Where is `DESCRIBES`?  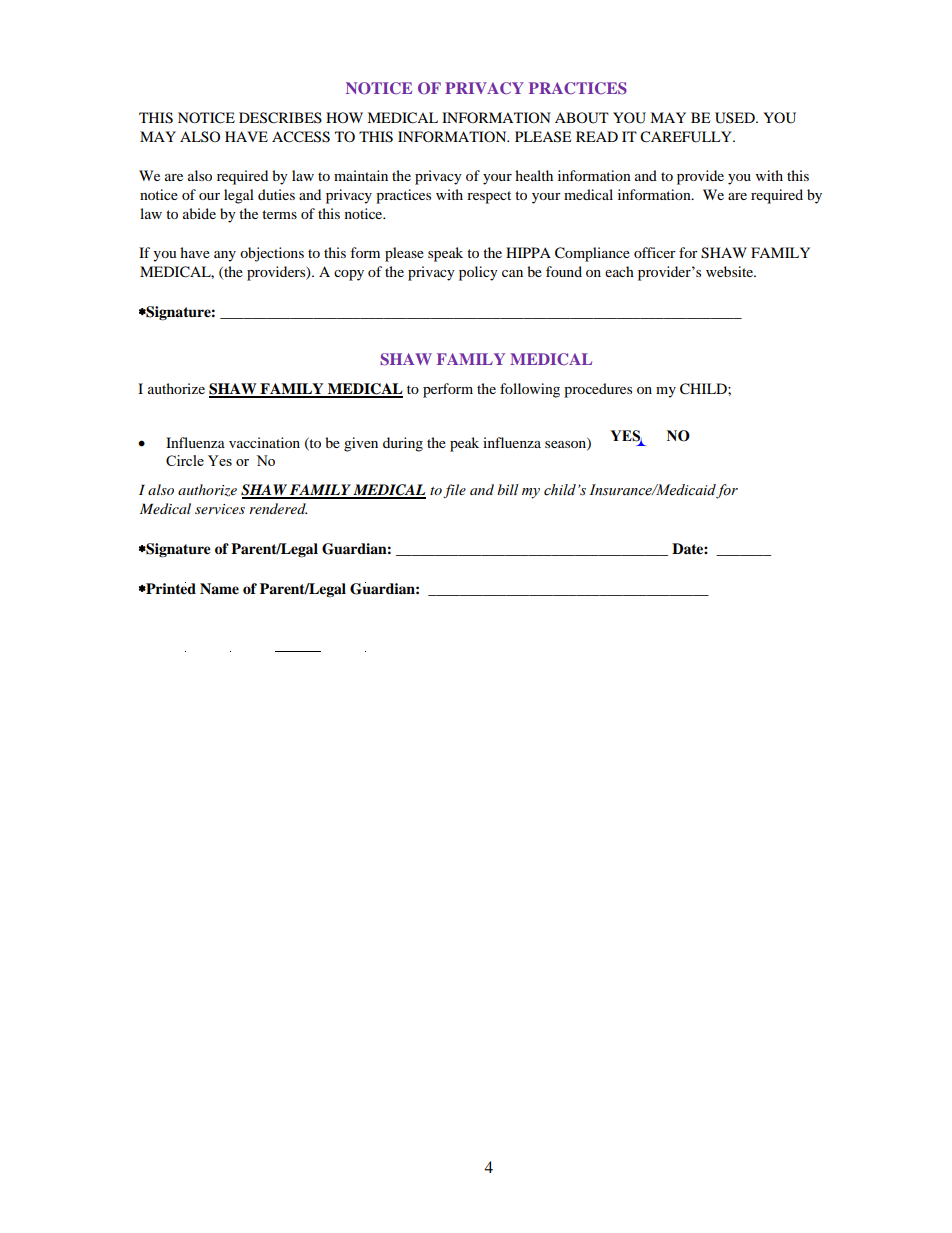 DESCRIBES is located at coordinates (280, 118).
